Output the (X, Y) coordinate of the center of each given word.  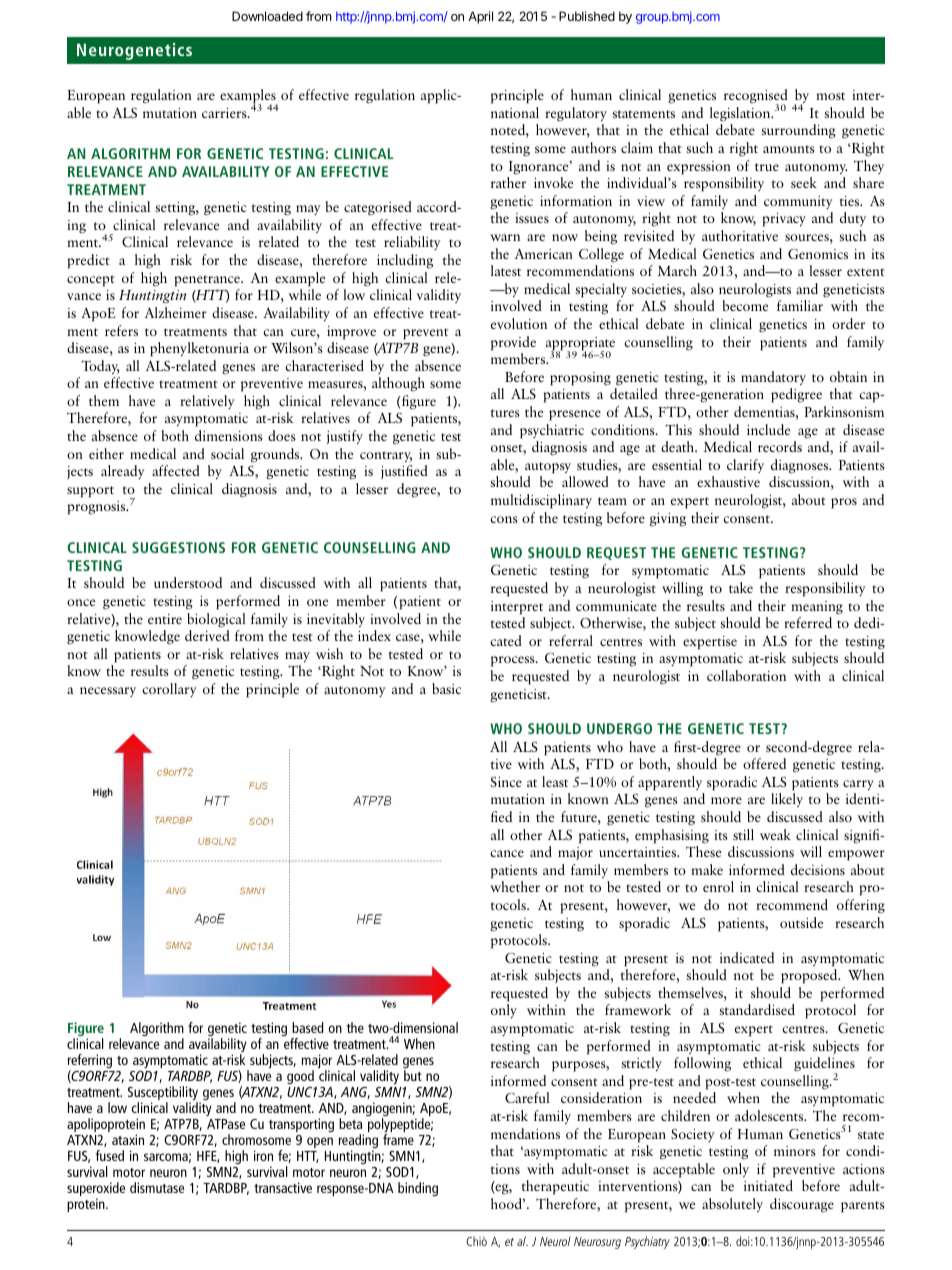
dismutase (157, 1187)
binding (418, 1189)
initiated (768, 1185)
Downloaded (267, 16)
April (480, 17)
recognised (756, 97)
